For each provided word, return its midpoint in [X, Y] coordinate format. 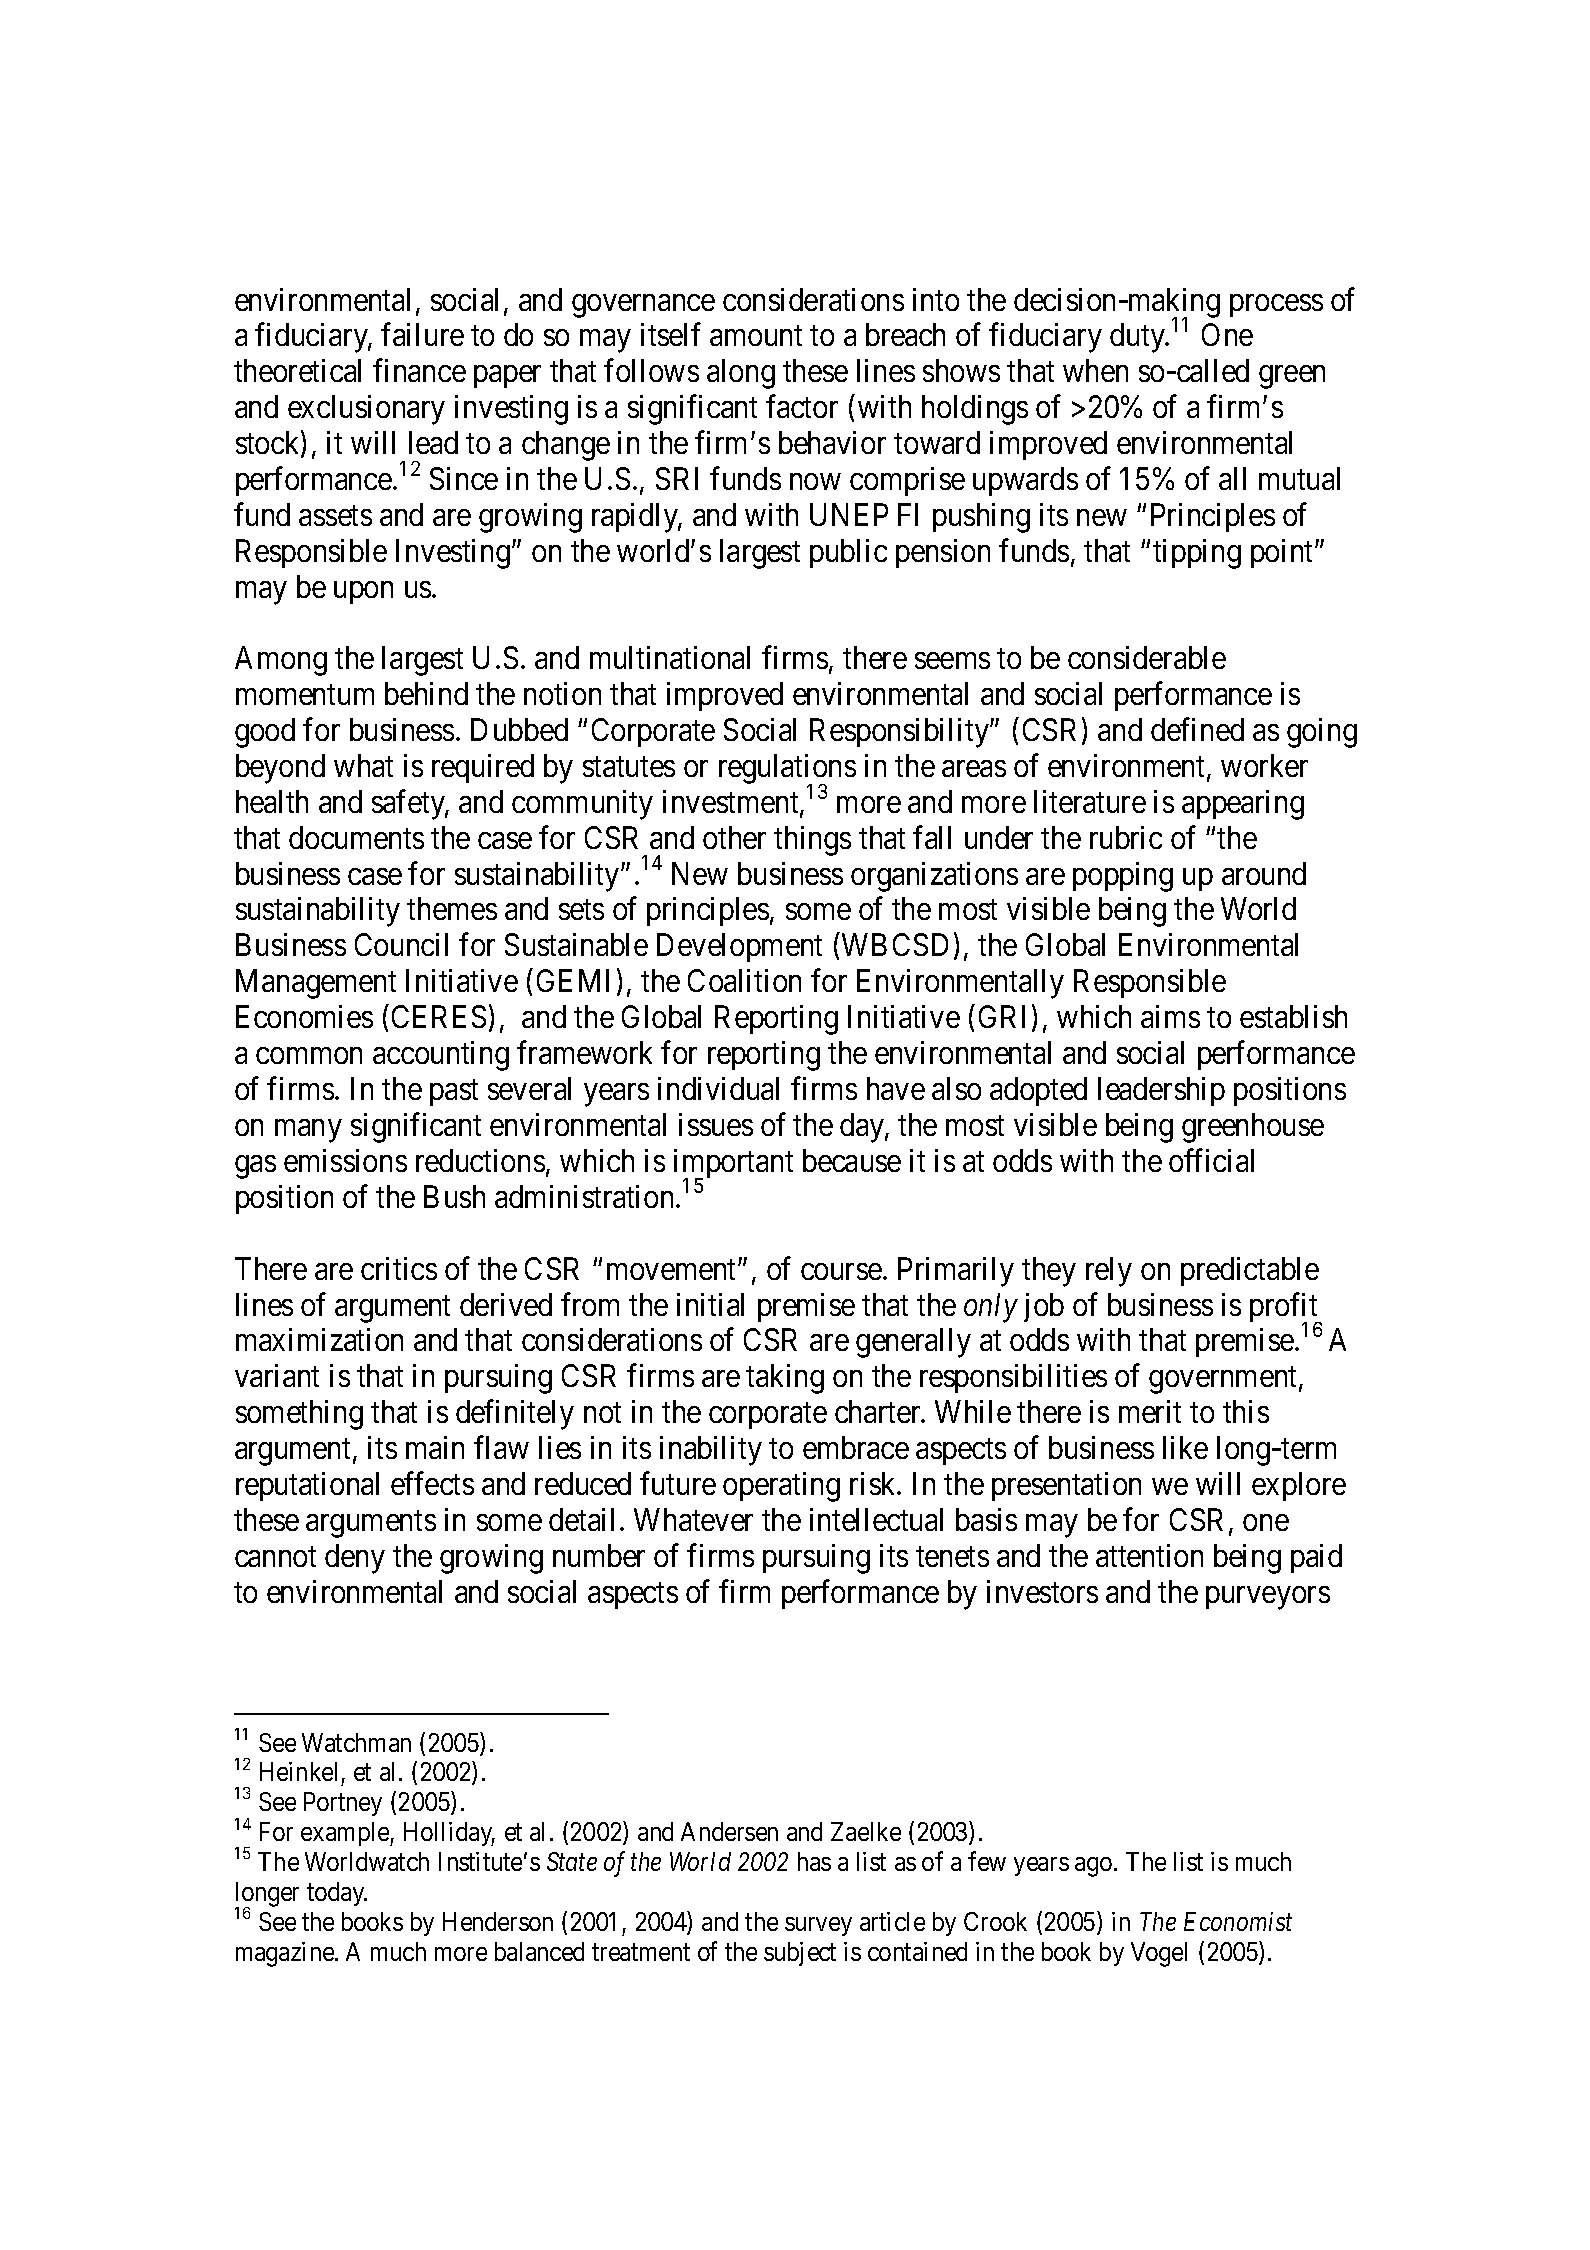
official [1211, 1160]
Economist [1238, 1921]
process [1276, 305]
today [337, 1894]
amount [756, 336]
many [308, 1131]
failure [422, 334]
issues [716, 1124]
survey [818, 1926]
